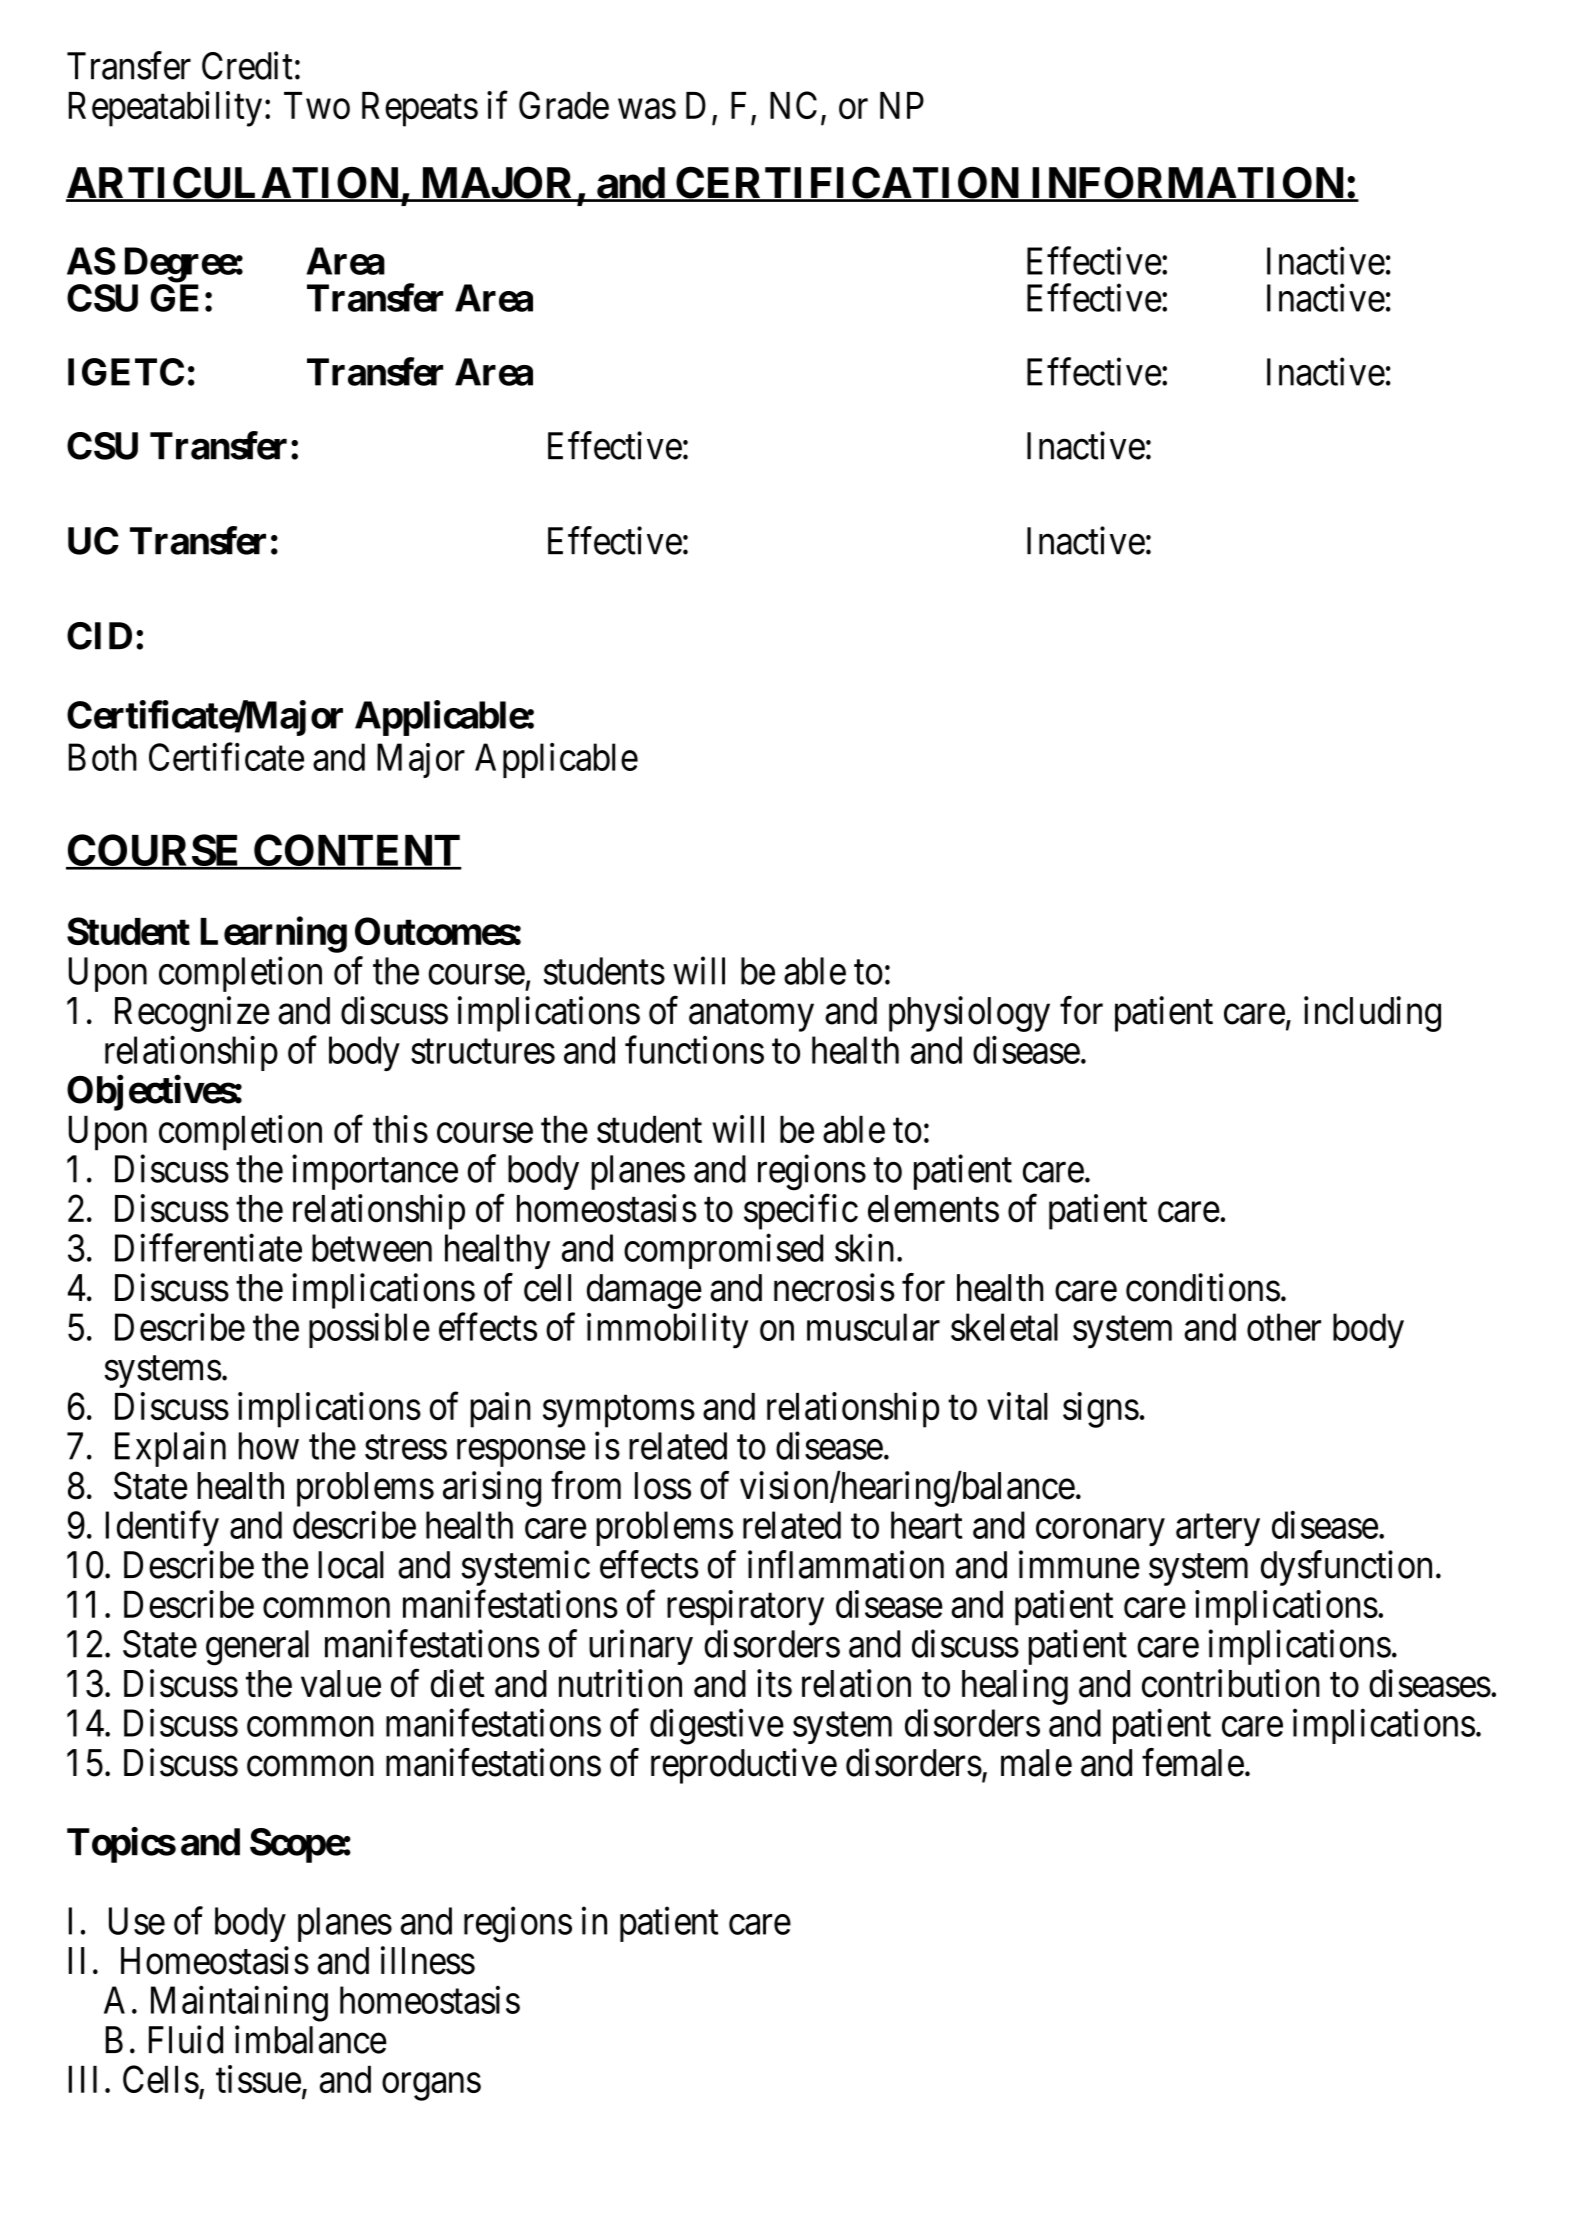 This screenshot has width=1570, height=2222. What do you see at coordinates (1187, 184) in the screenshot?
I see `INFORMATION` at bounding box center [1187, 184].
